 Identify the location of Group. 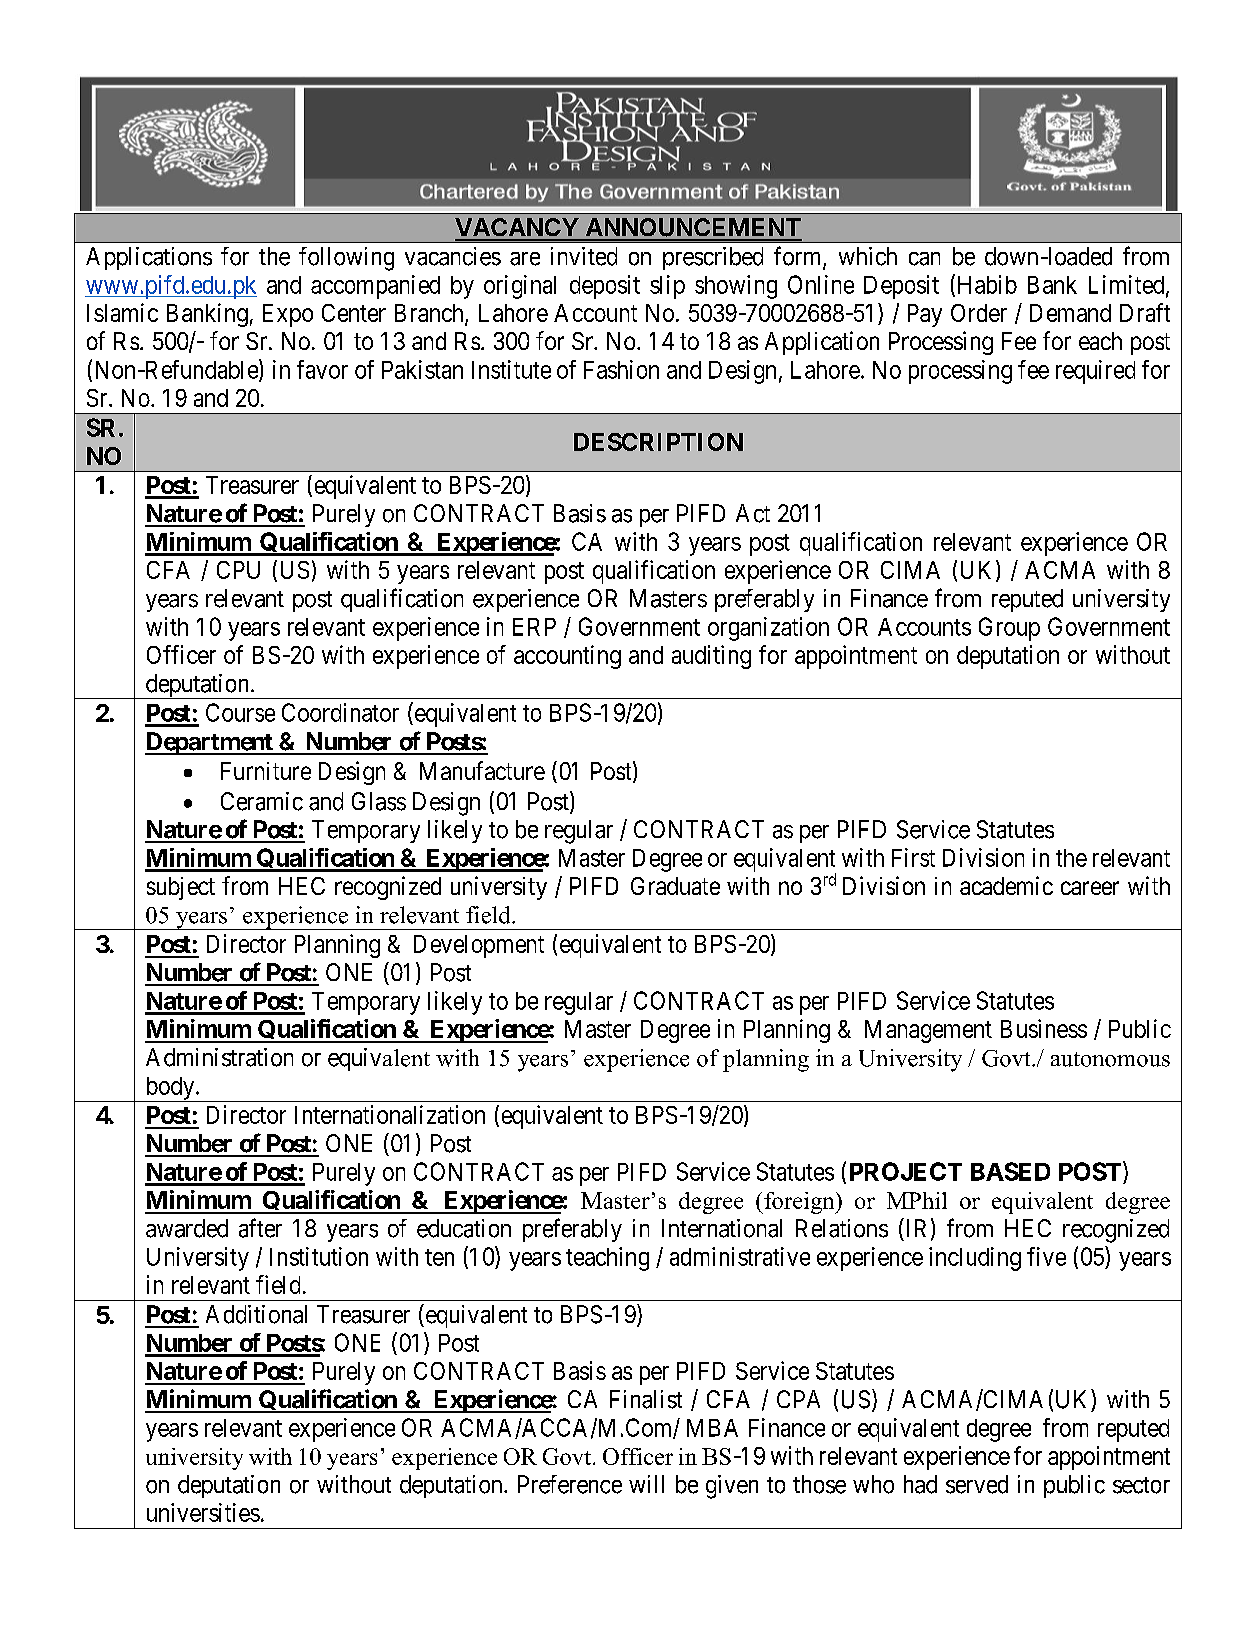
(1009, 629).
